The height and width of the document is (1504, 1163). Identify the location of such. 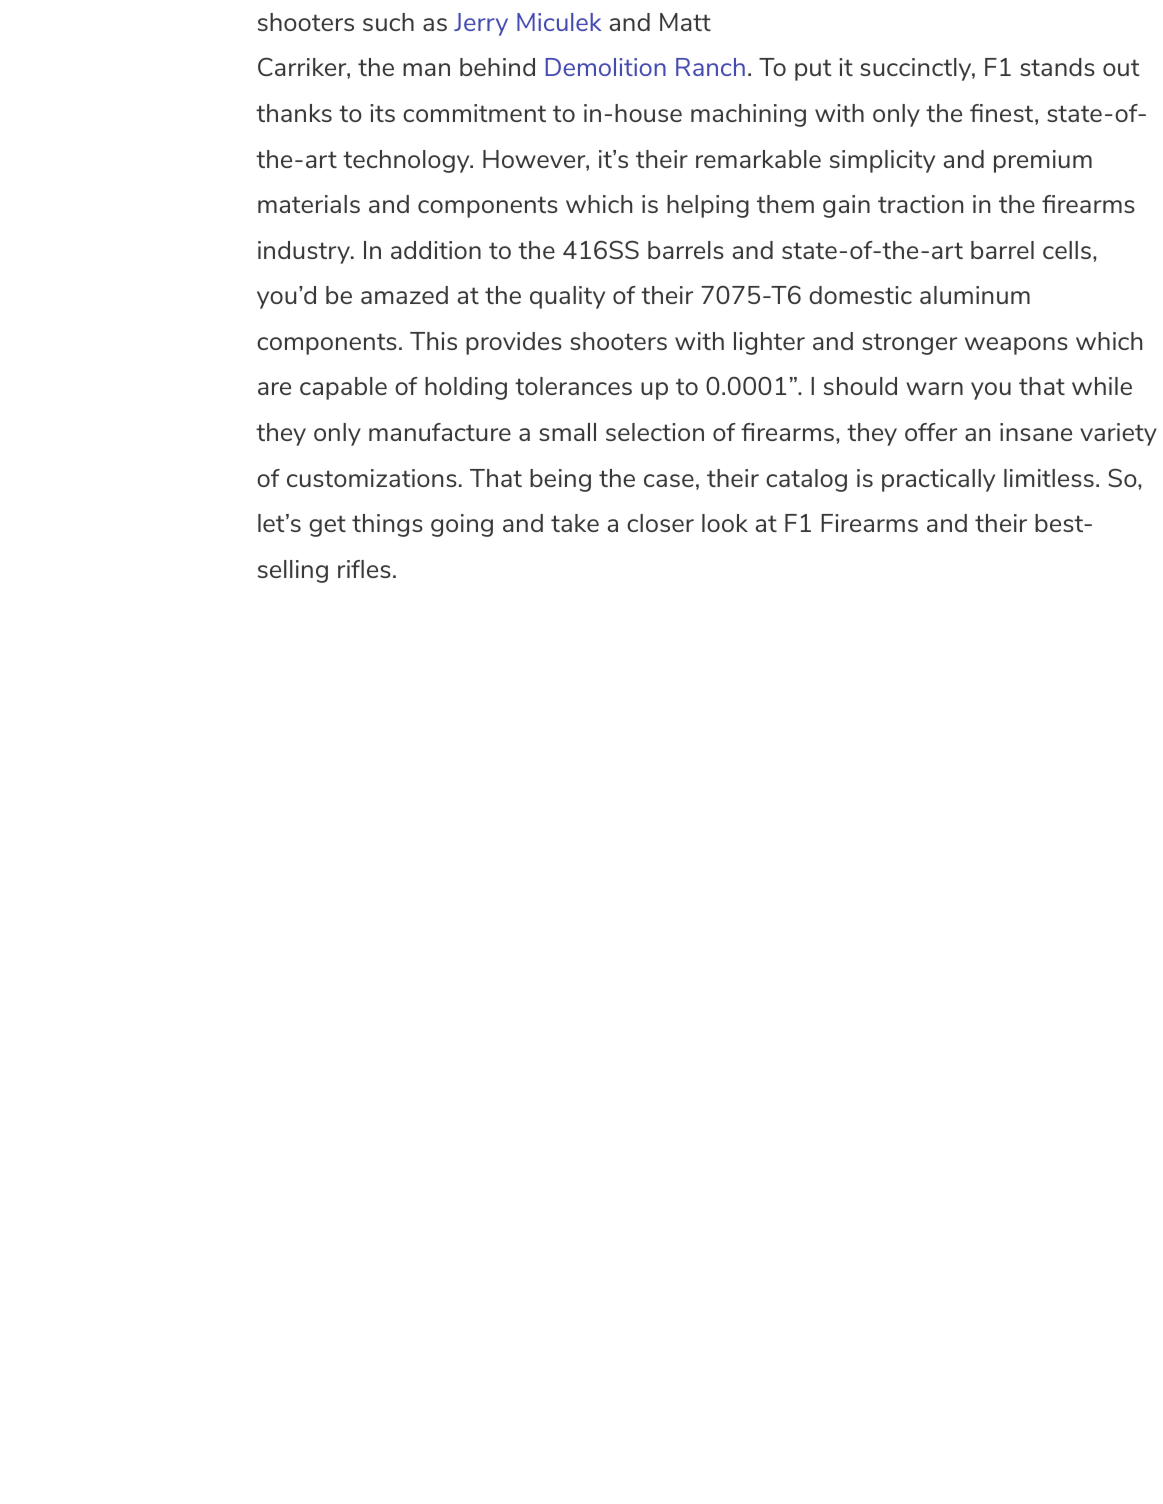
(388, 22).
